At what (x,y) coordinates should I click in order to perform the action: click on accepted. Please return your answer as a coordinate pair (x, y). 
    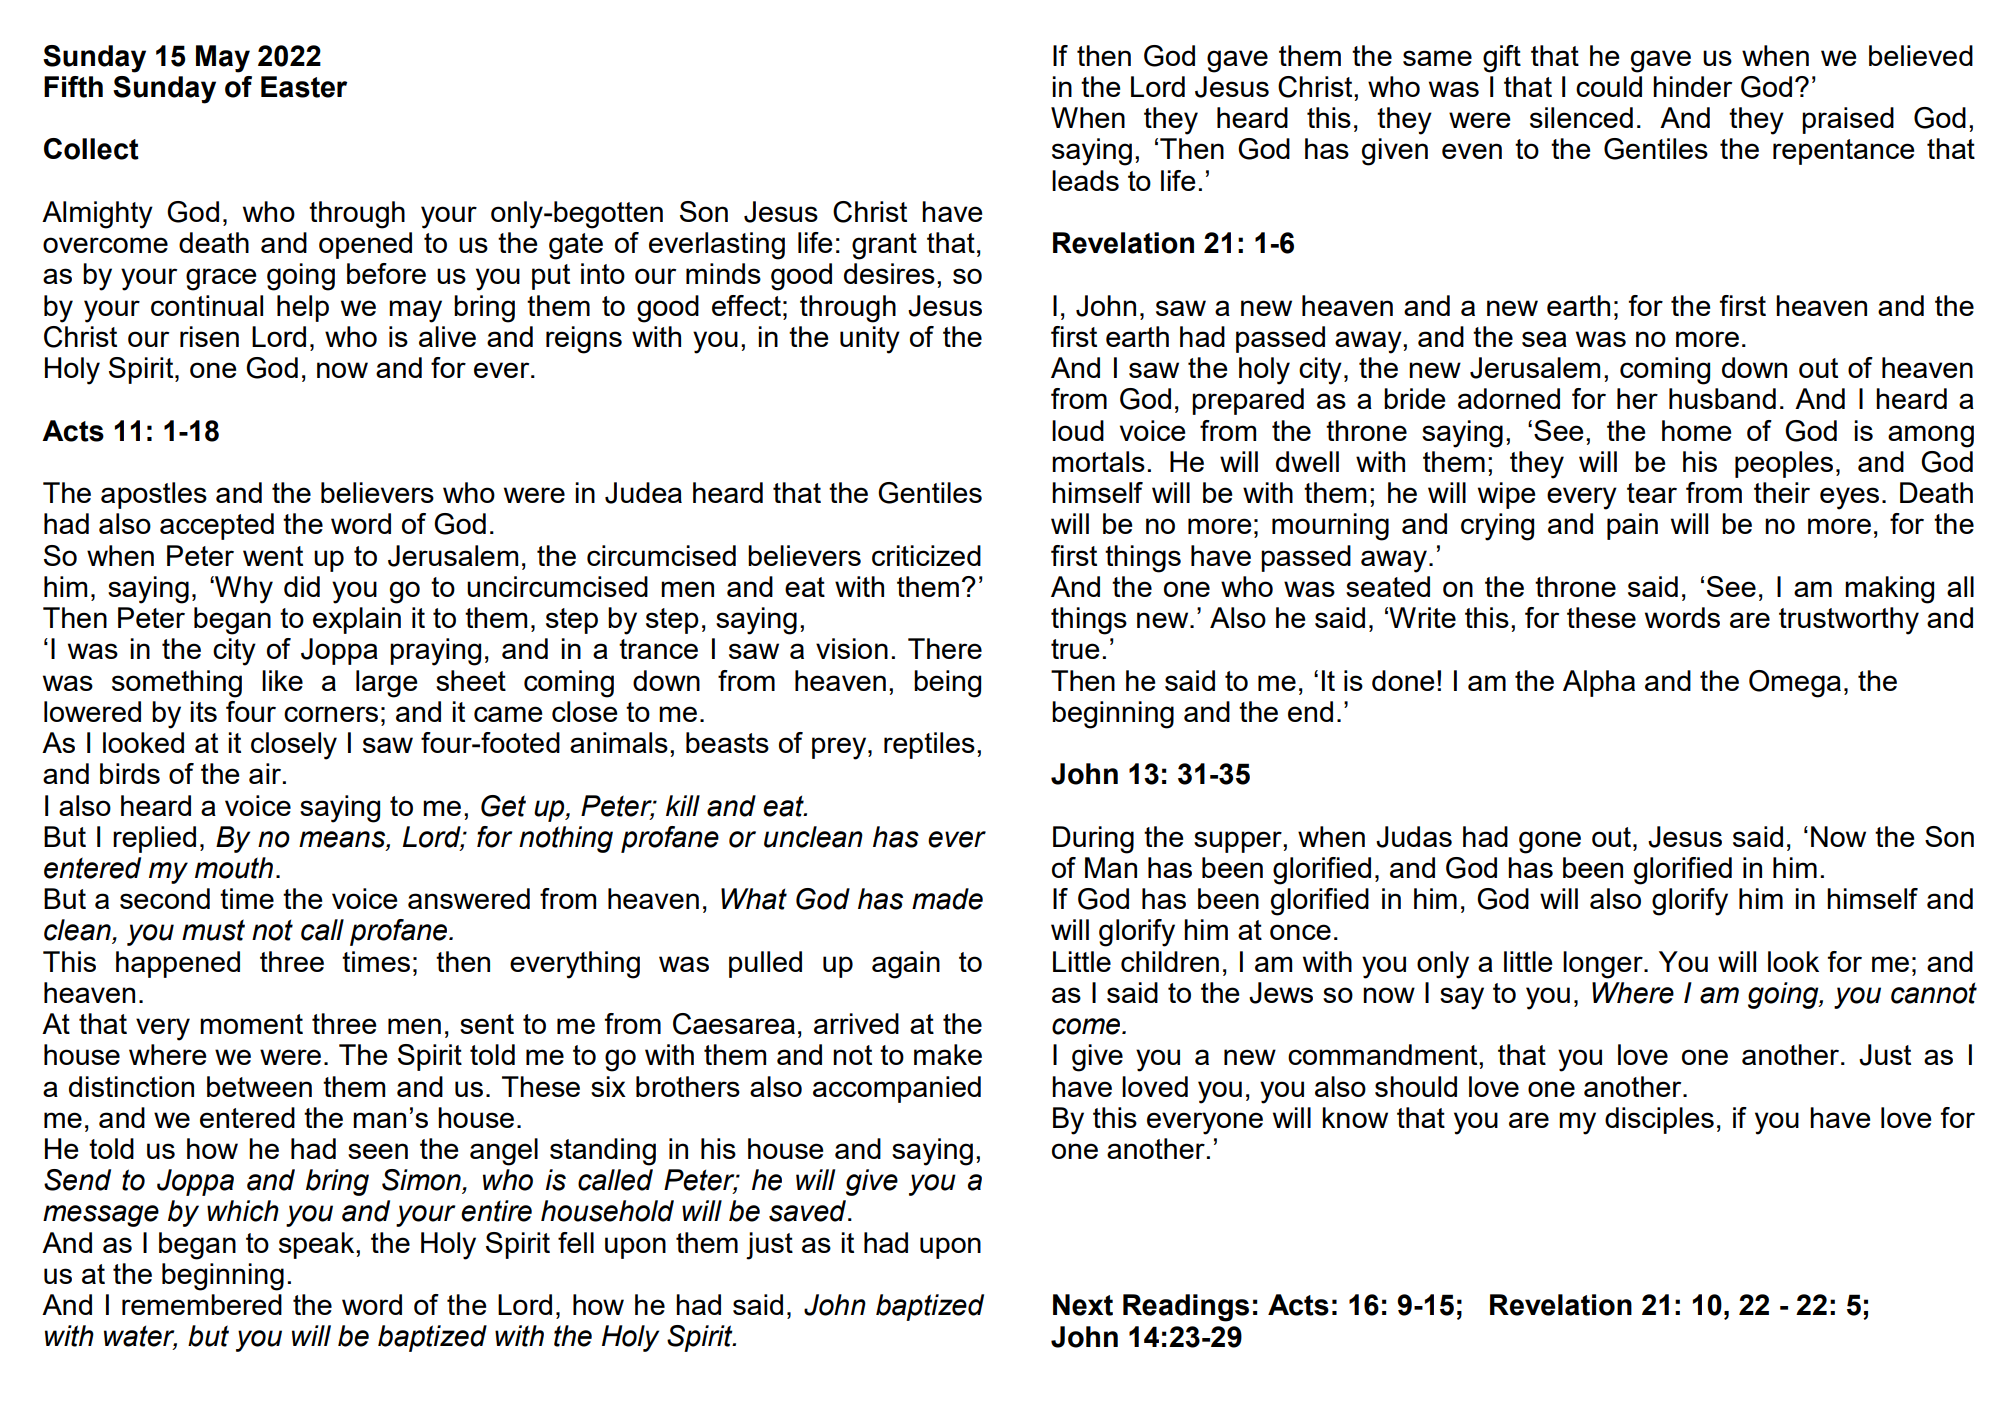
    Looking at the image, I should click on (217, 526).
